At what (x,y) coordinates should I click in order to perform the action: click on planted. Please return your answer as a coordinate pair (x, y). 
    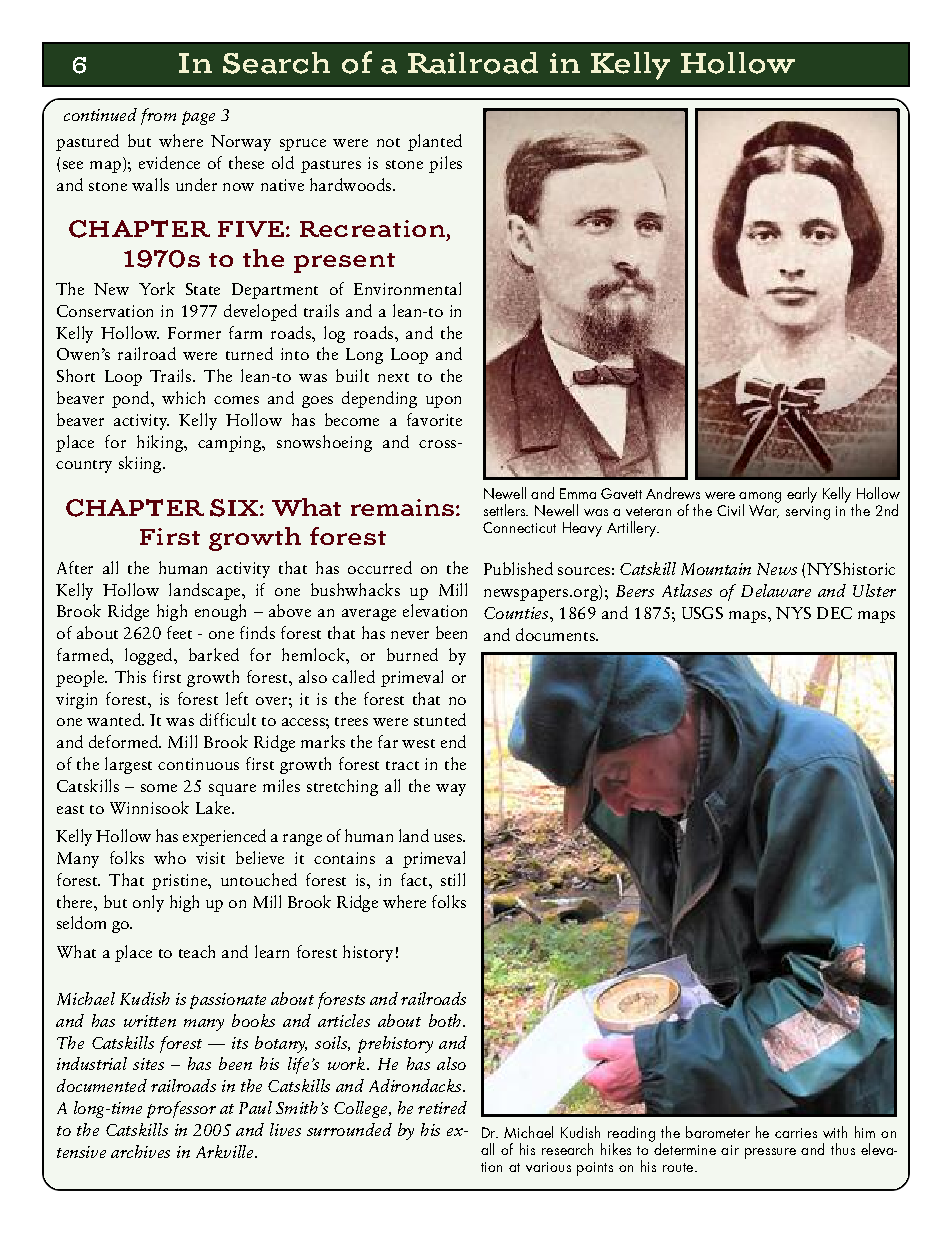
    Looking at the image, I should click on (435, 142).
